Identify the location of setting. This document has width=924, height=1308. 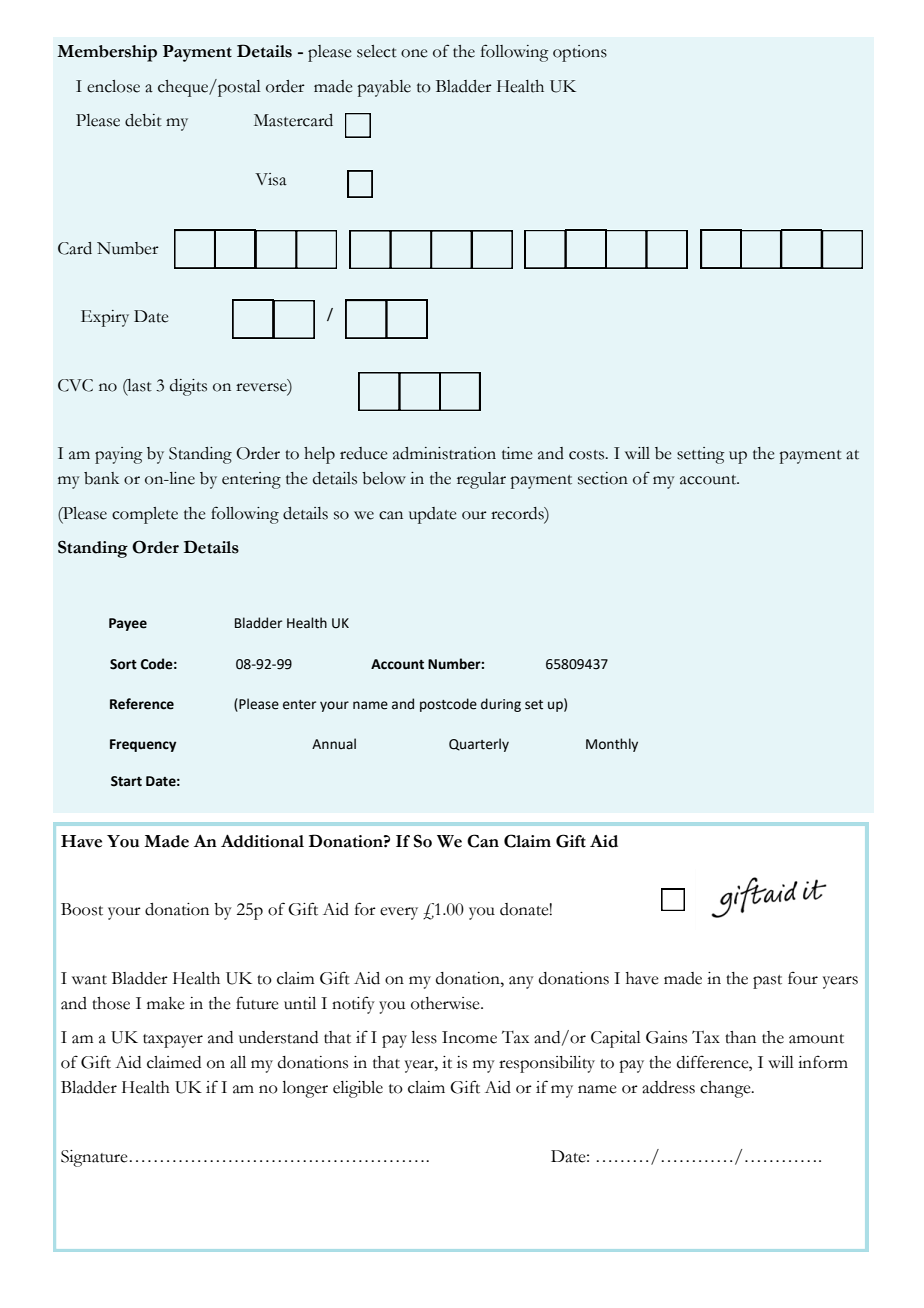
(701, 455).
